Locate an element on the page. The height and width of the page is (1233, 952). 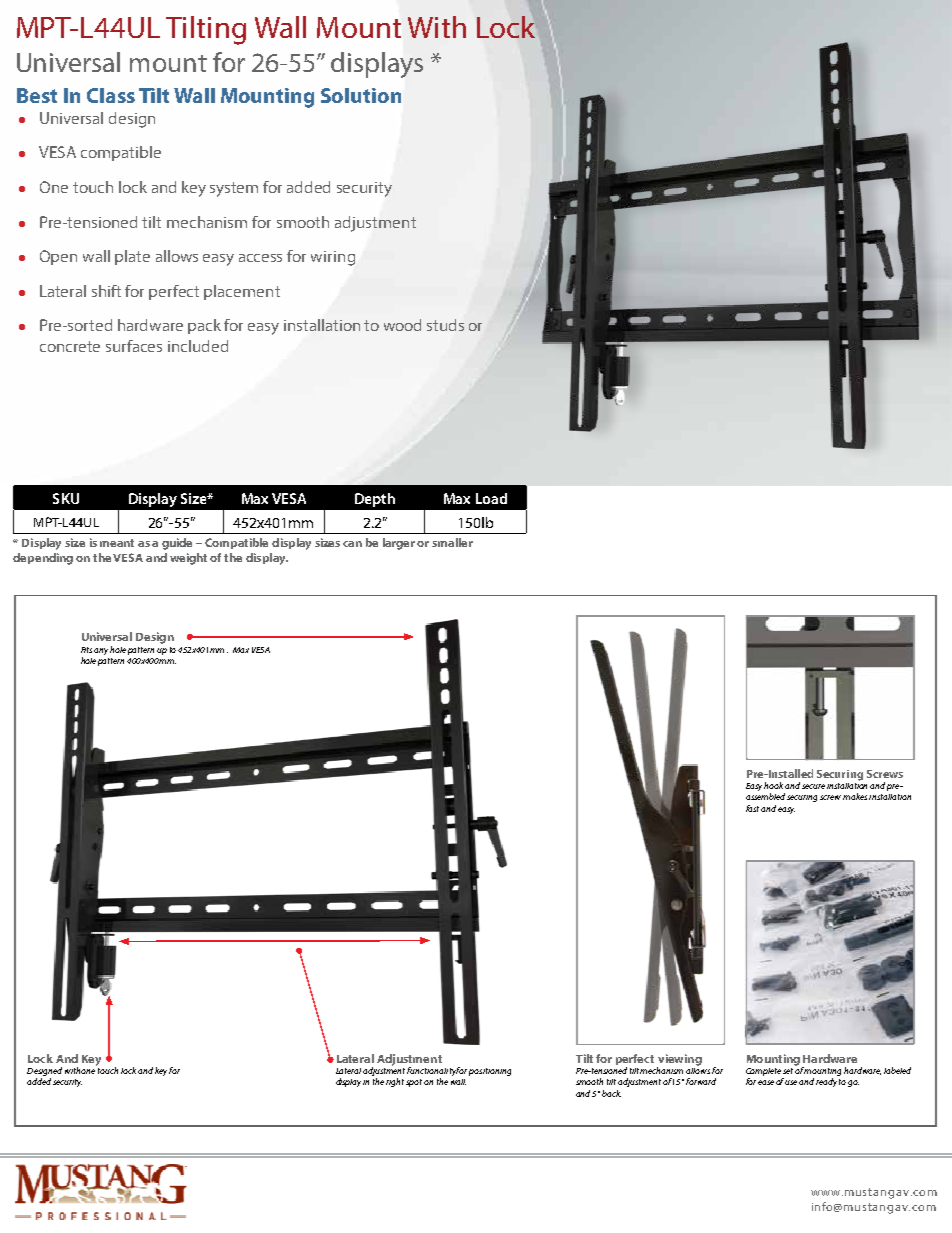
smaller is located at coordinates (452, 542).
